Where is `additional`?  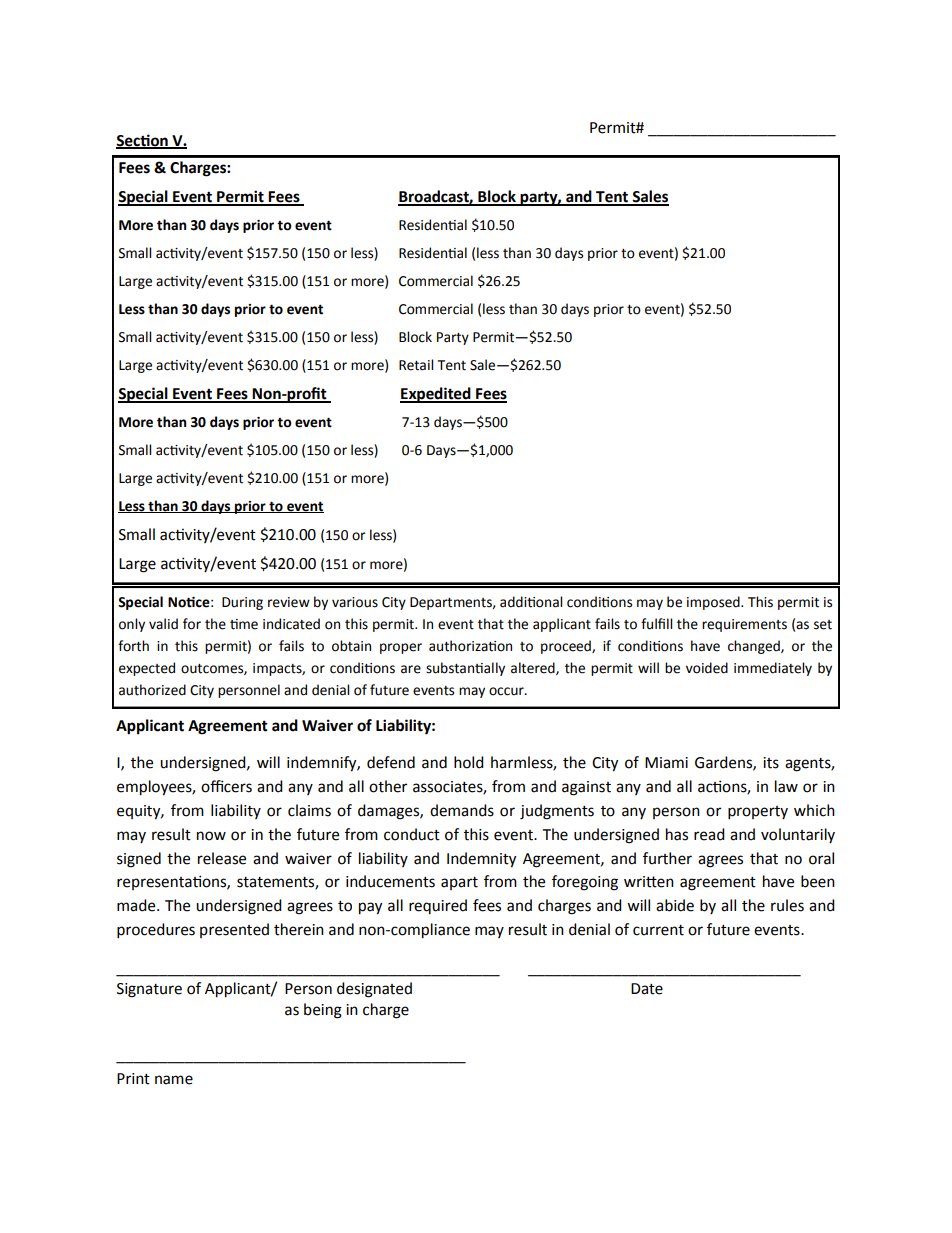 additional is located at coordinates (531, 602).
